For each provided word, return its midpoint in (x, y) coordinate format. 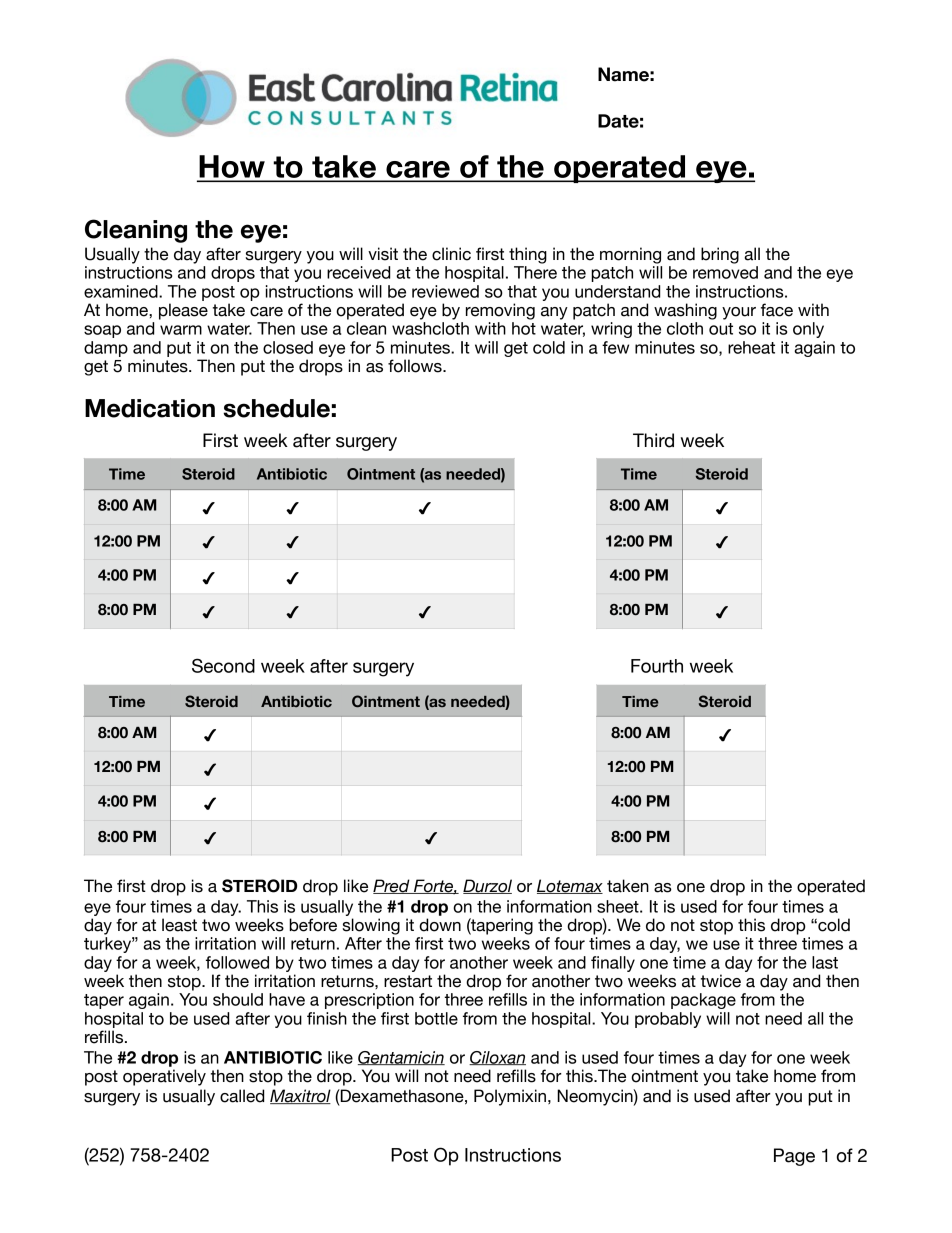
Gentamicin (401, 1058)
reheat (751, 347)
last (825, 962)
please (183, 311)
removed (725, 272)
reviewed (445, 291)
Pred (392, 886)
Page (794, 1157)
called (242, 1096)
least (179, 925)
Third (653, 440)
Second (223, 665)
